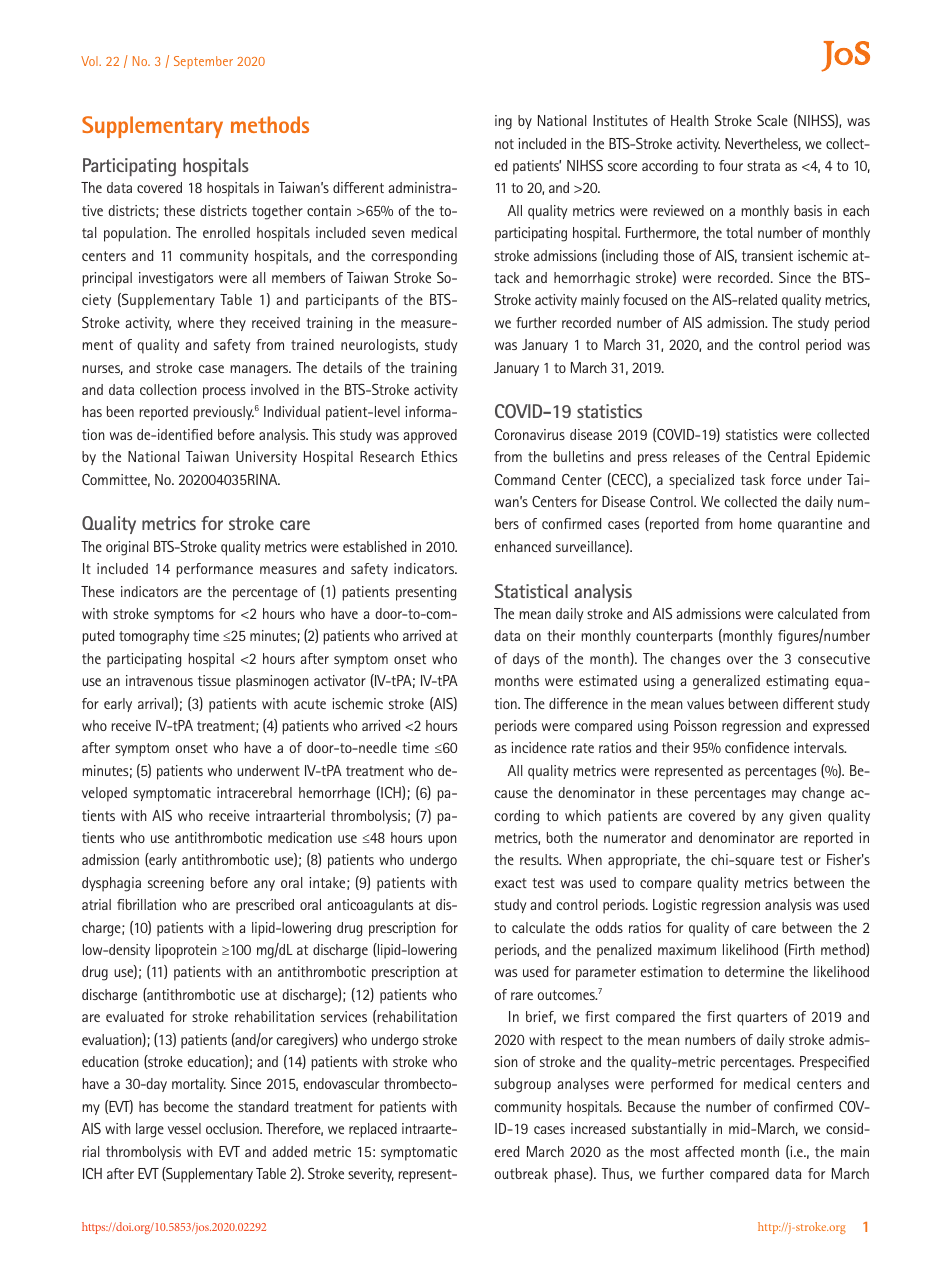 The width and height of the document is (952, 1270). I want to click on exact, so click(511, 883).
